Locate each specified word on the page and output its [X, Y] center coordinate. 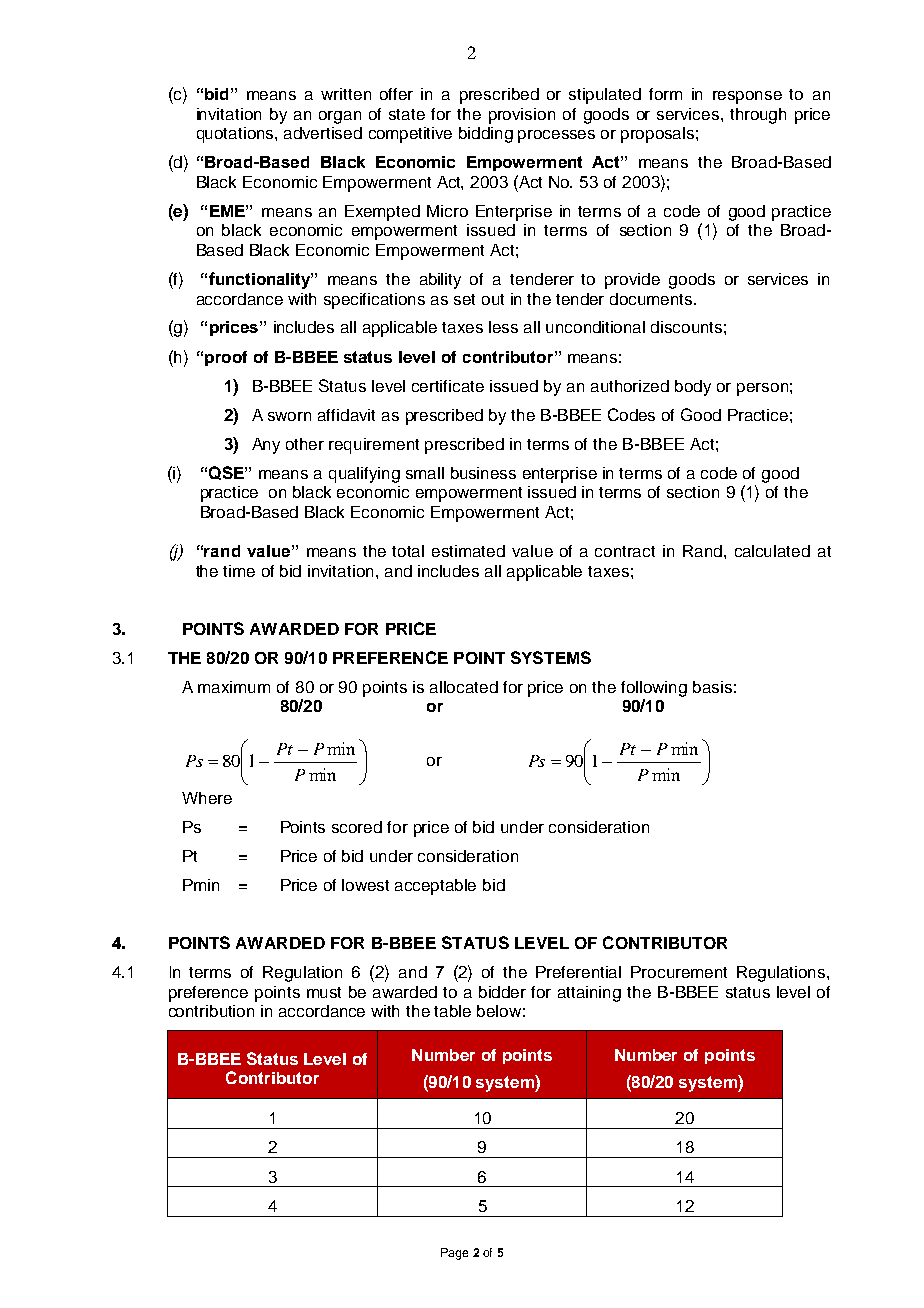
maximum [234, 687]
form [665, 94]
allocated [464, 687]
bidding [486, 135]
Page [454, 1254]
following [654, 689]
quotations [236, 135]
